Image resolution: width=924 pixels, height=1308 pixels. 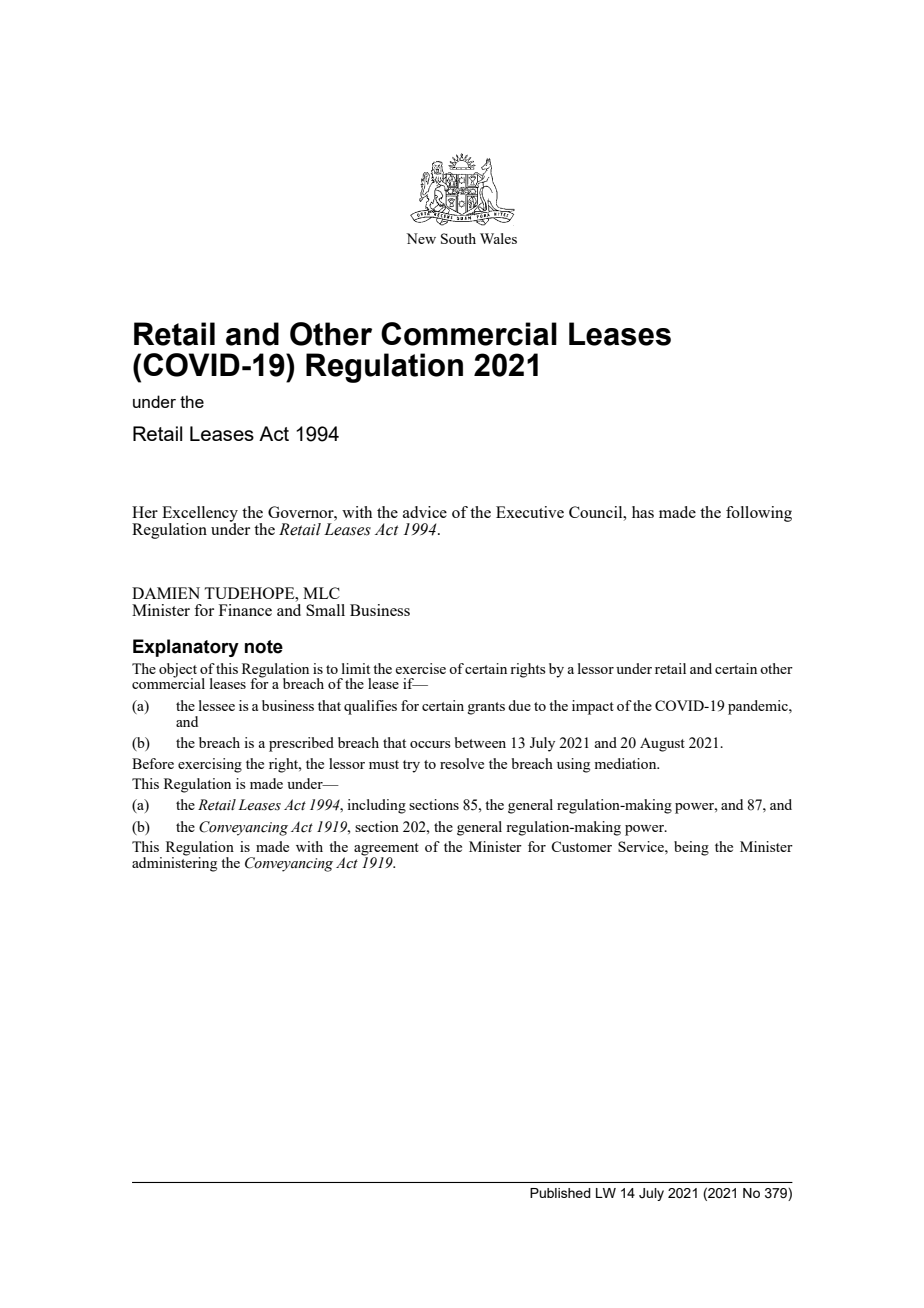 I want to click on South, so click(x=458, y=238).
